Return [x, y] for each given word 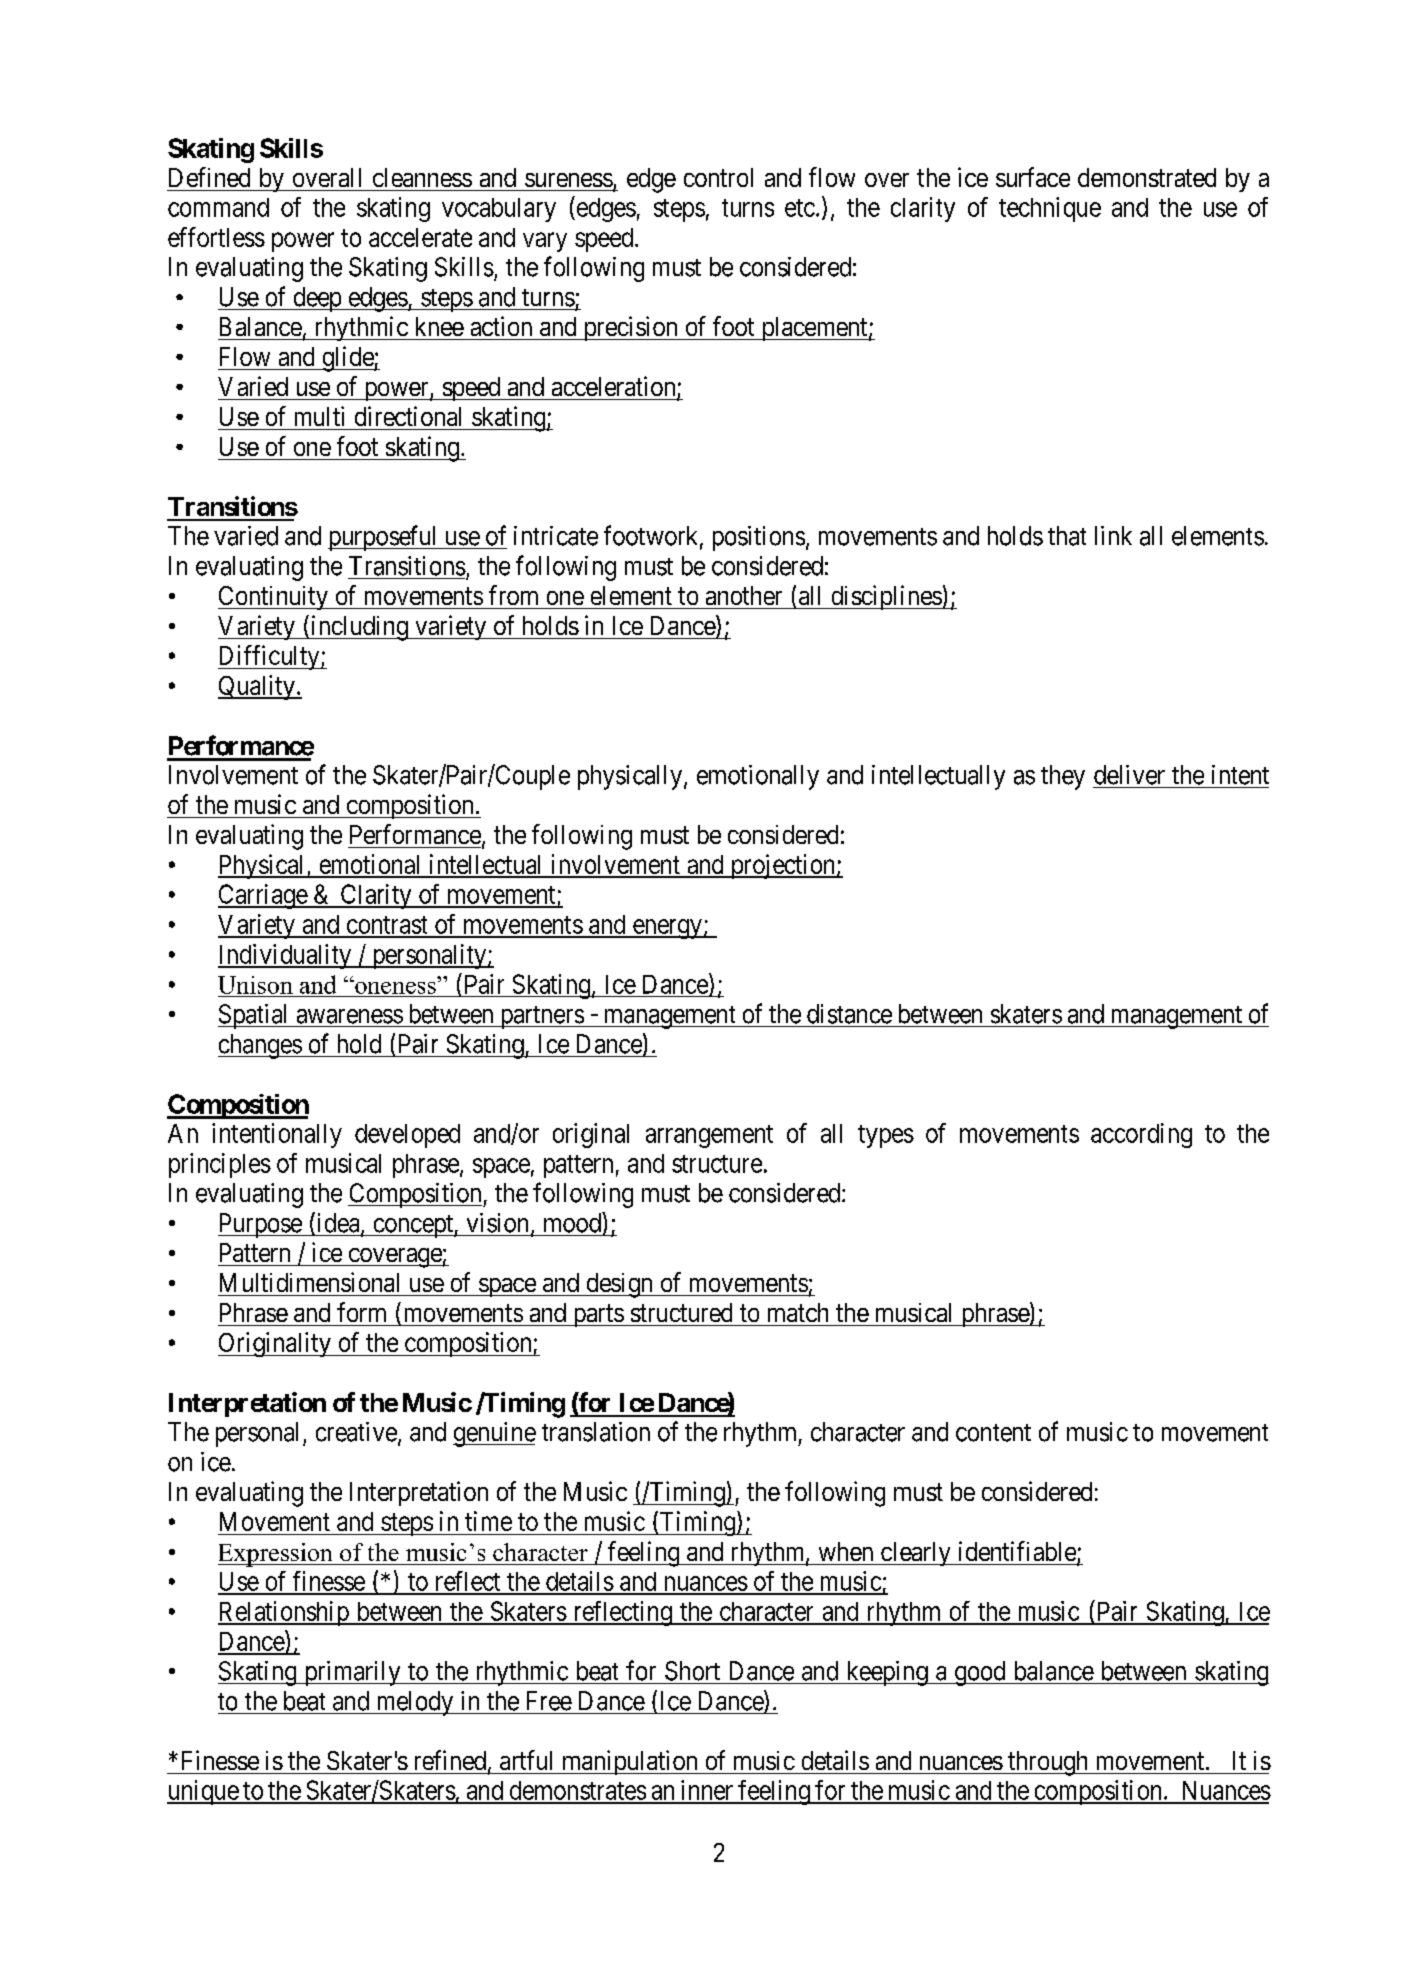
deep [317, 299]
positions [759, 538]
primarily [352, 1673]
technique [1050, 209]
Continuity [274, 598]
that [1067, 536]
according [1141, 1135]
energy [667, 929]
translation [596, 1432]
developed [407, 1136]
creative [356, 1432]
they [1063, 777]
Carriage [263, 896]
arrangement [709, 1136]
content [993, 1433]
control [718, 177]
